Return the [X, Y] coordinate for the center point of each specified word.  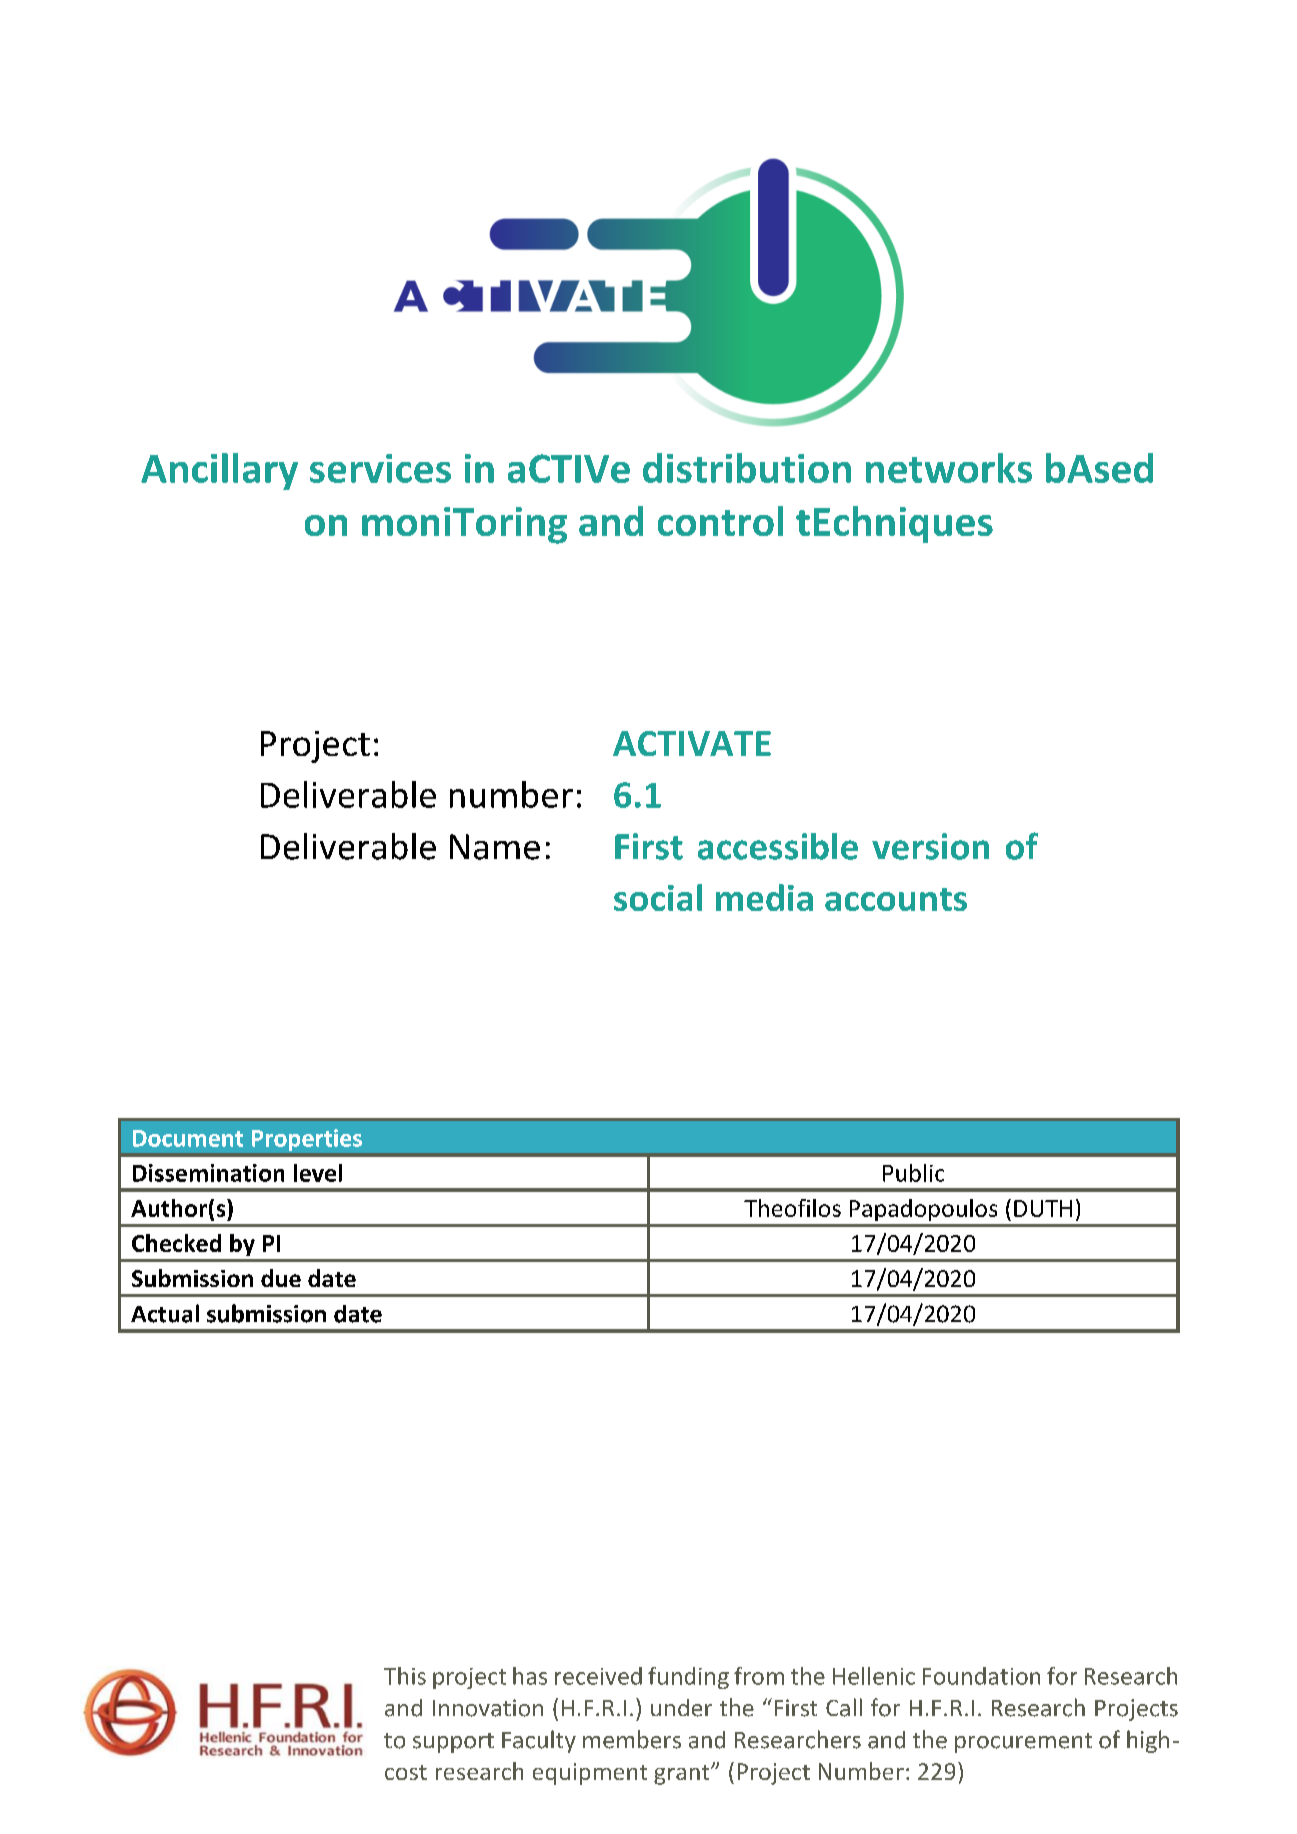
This [405, 1676]
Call [844, 1707]
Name [495, 847]
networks [949, 468]
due [281, 1278]
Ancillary [219, 471]
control [720, 521]
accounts [896, 899]
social [658, 897]
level [318, 1173]
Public [913, 1173]
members [632, 1739]
